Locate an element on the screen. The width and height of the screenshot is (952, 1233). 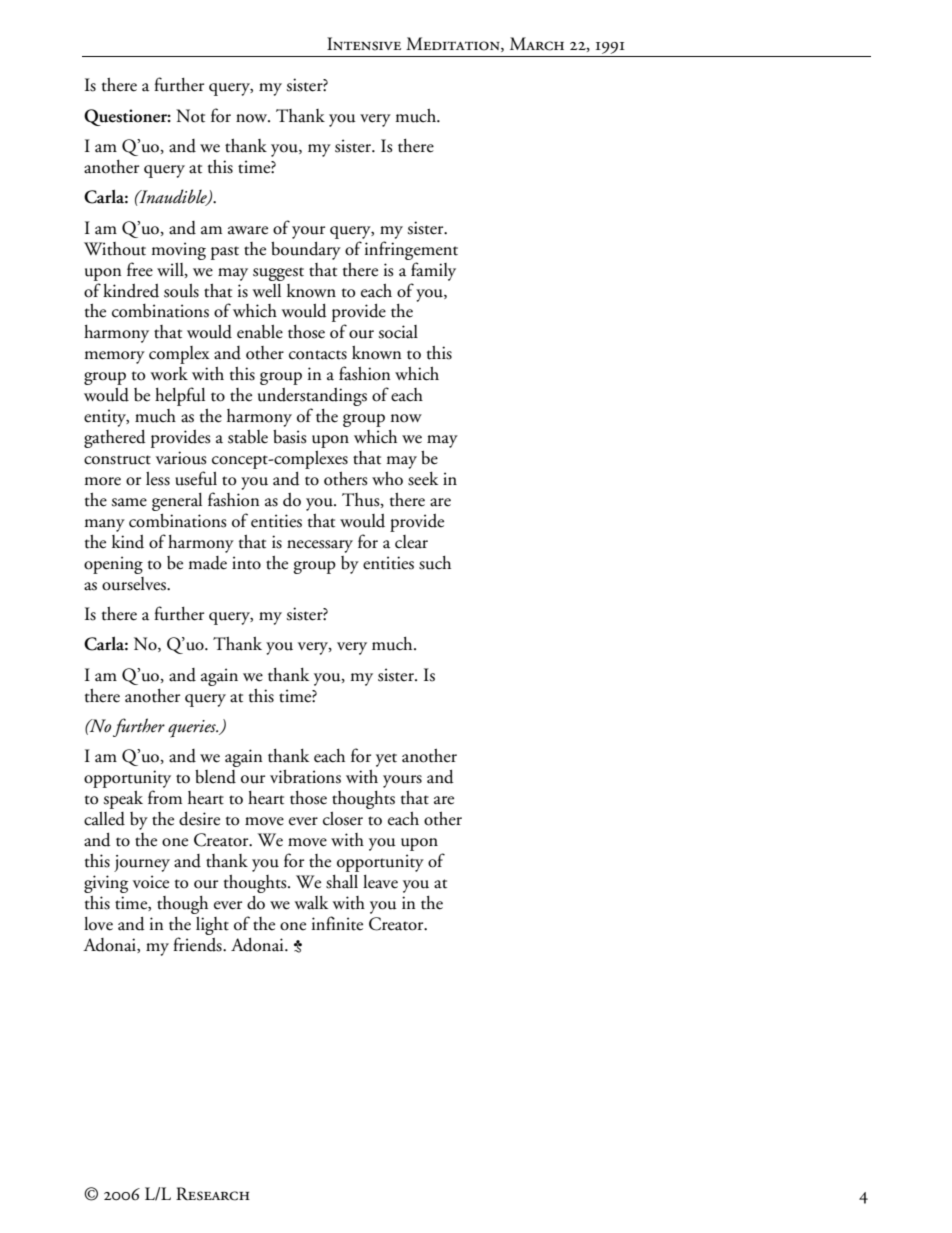
Intensive is located at coordinates (364, 44).
